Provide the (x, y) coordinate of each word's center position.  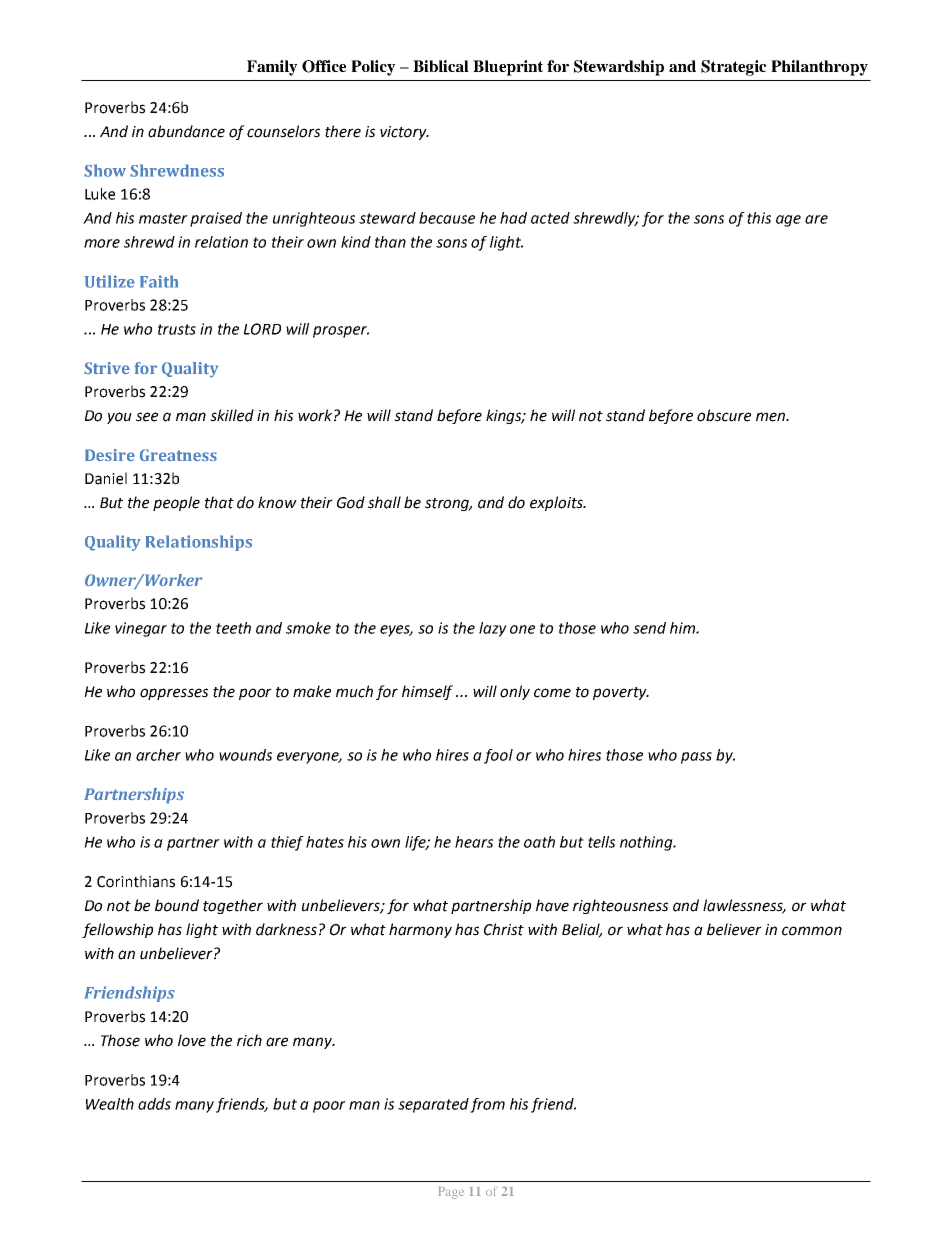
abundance (186, 131)
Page (451, 1193)
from (487, 1105)
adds (154, 1104)
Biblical (441, 66)
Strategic (733, 68)
